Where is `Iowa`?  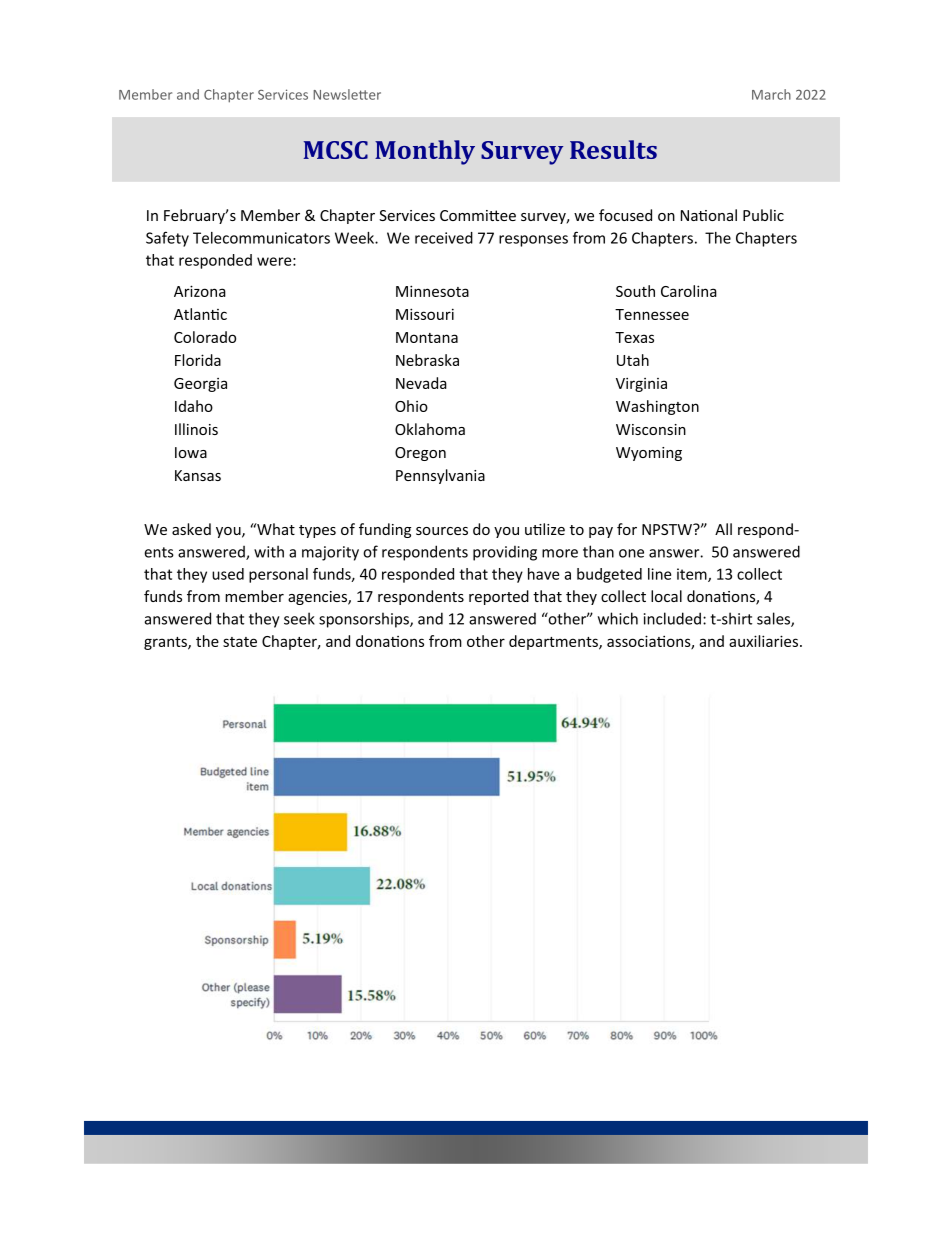
Iowa is located at coordinates (191, 452).
